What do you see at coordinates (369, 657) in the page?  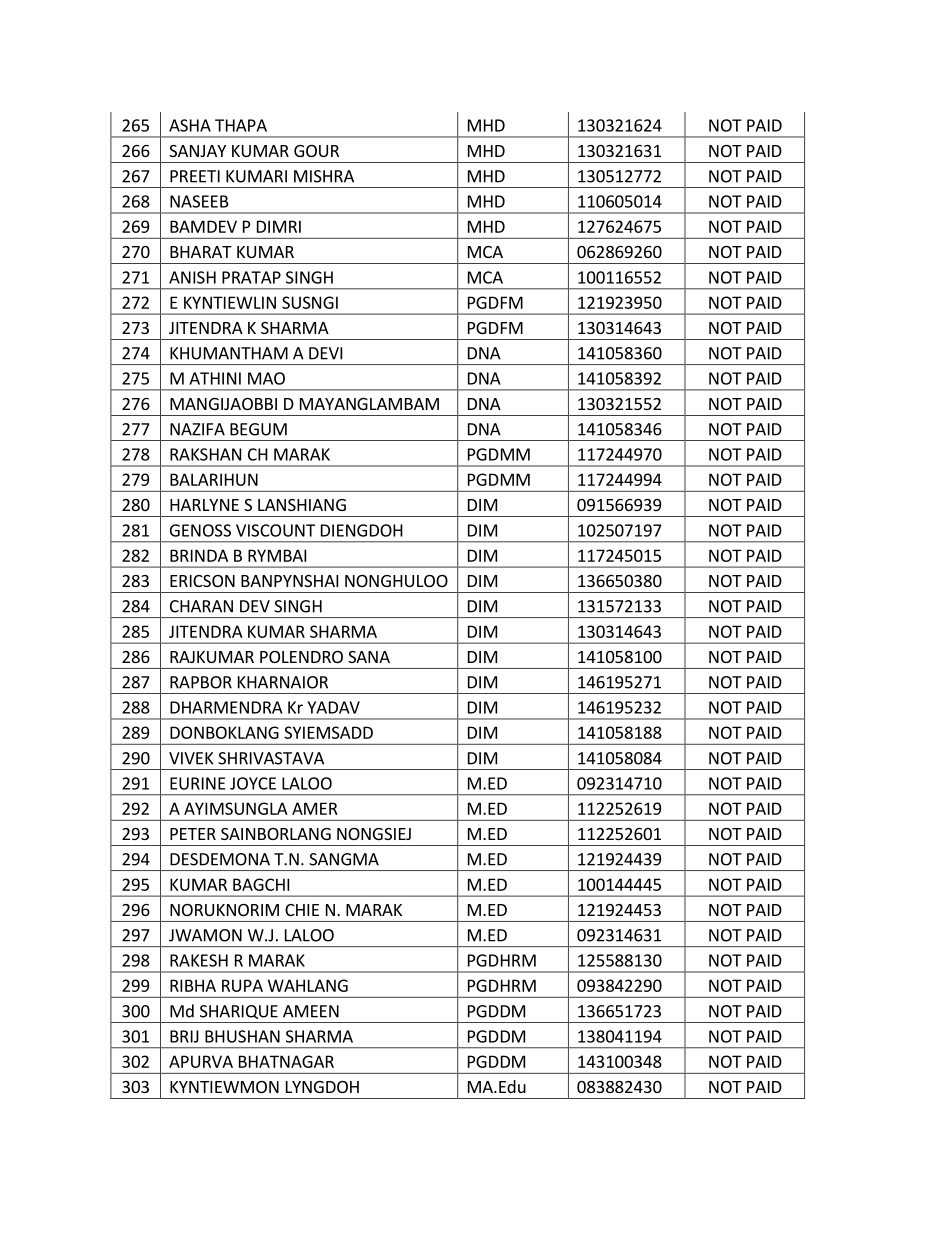 I see `SANA` at bounding box center [369, 657].
